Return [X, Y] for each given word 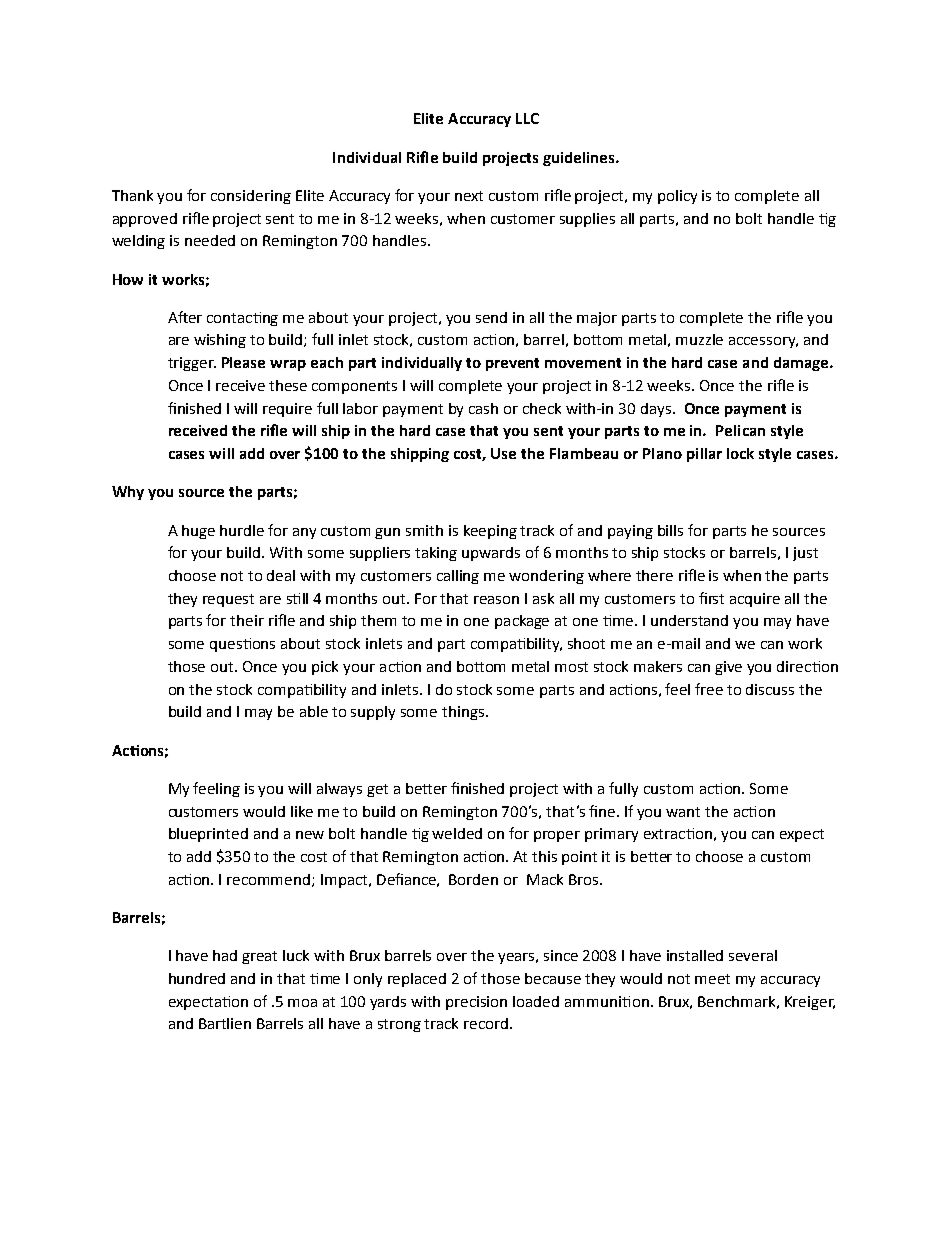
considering [251, 197]
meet [712, 979]
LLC [527, 118]
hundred [197, 978]
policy [677, 197]
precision [476, 1003]
